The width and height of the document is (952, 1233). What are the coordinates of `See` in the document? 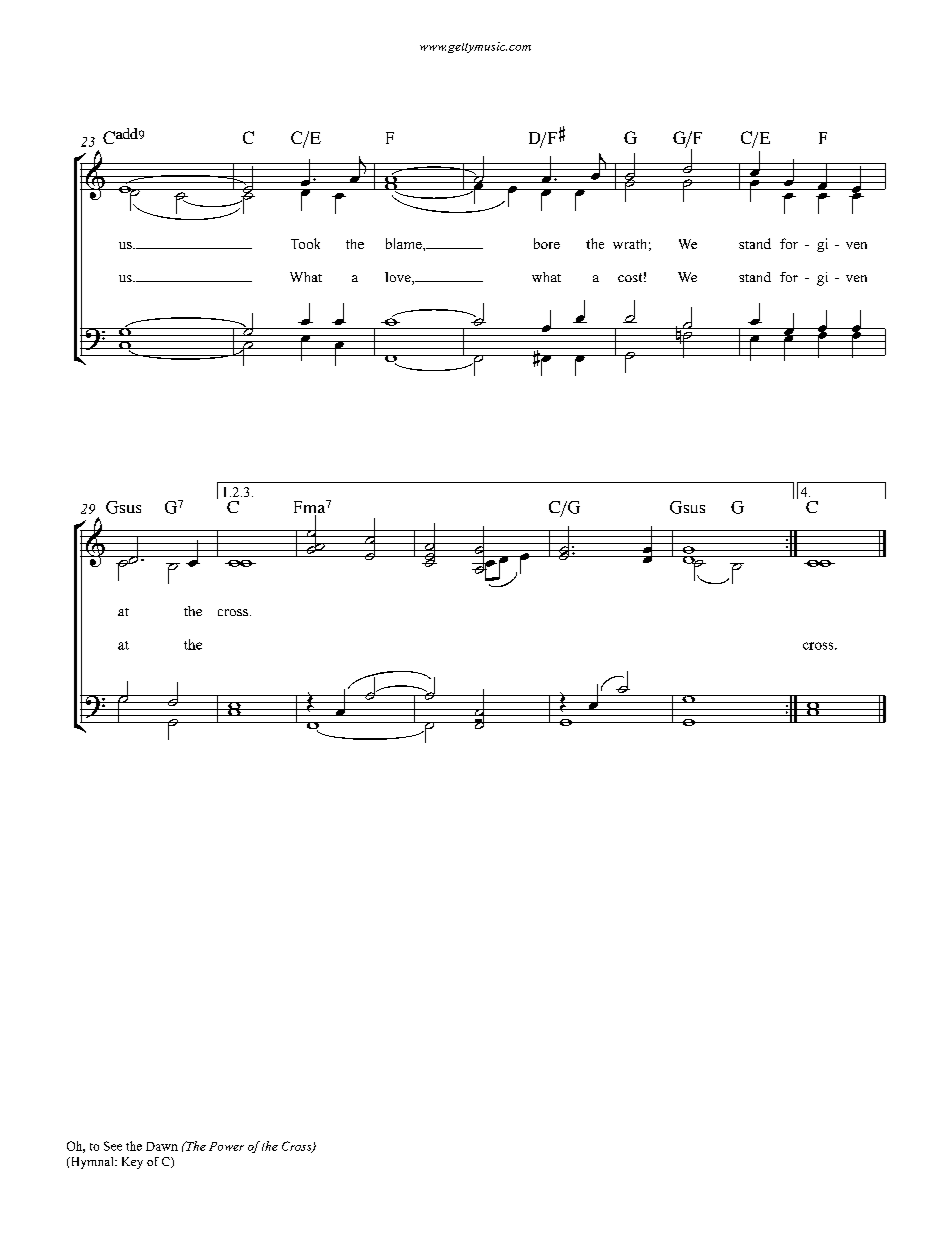 It's located at (113, 1146).
